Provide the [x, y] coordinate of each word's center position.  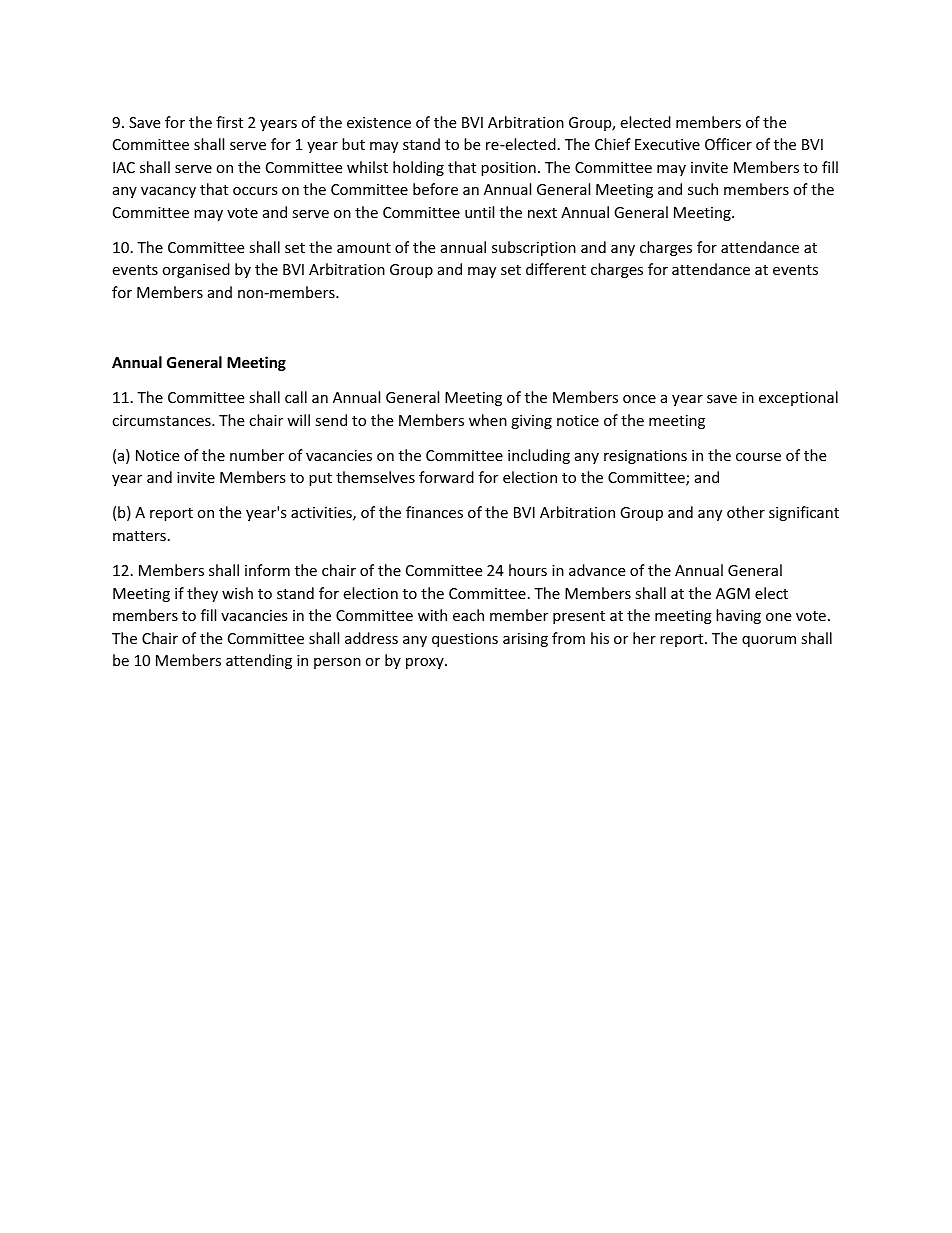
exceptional [798, 398]
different [556, 269]
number [257, 455]
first [229, 122]
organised [196, 270]
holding [418, 168]
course [758, 457]
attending [259, 661]
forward [446, 477]
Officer [728, 144]
